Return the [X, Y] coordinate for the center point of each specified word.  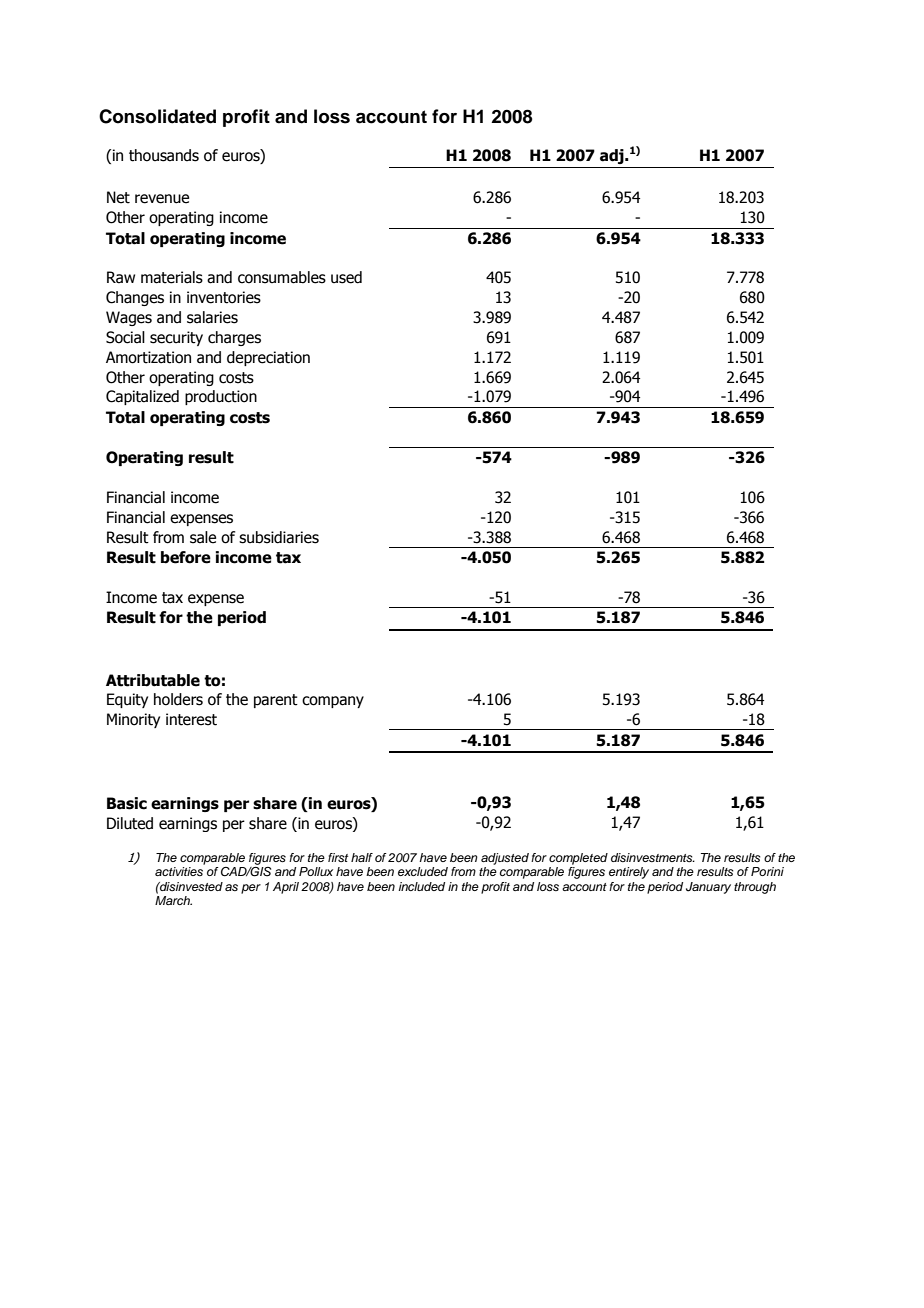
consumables [282, 277]
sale [203, 537]
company [333, 702]
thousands [164, 155]
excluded [423, 871]
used [346, 277]
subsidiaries [279, 537]
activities [179, 871]
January [708, 888]
